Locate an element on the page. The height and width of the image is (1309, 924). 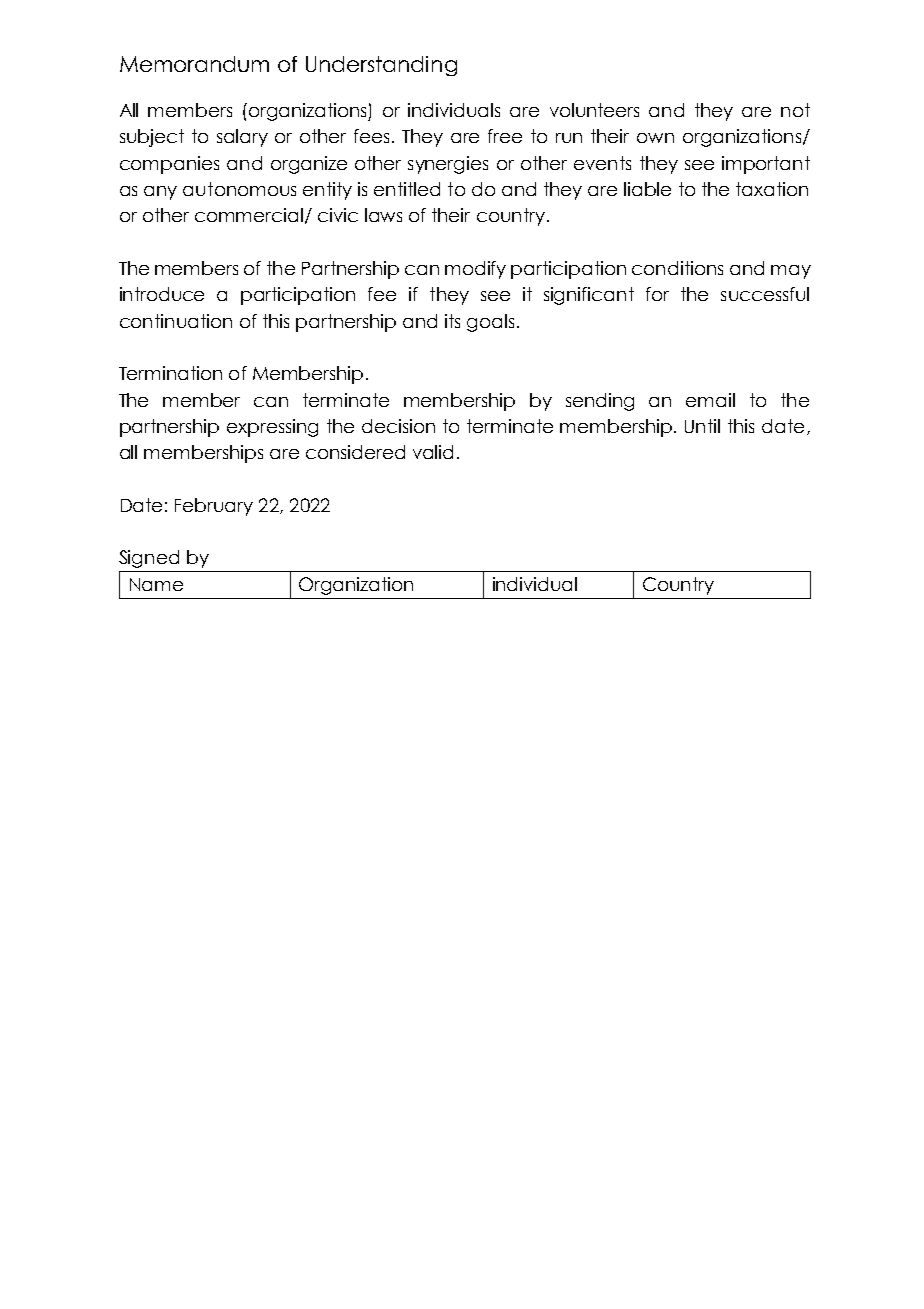
continuation is located at coordinates (176, 321).
